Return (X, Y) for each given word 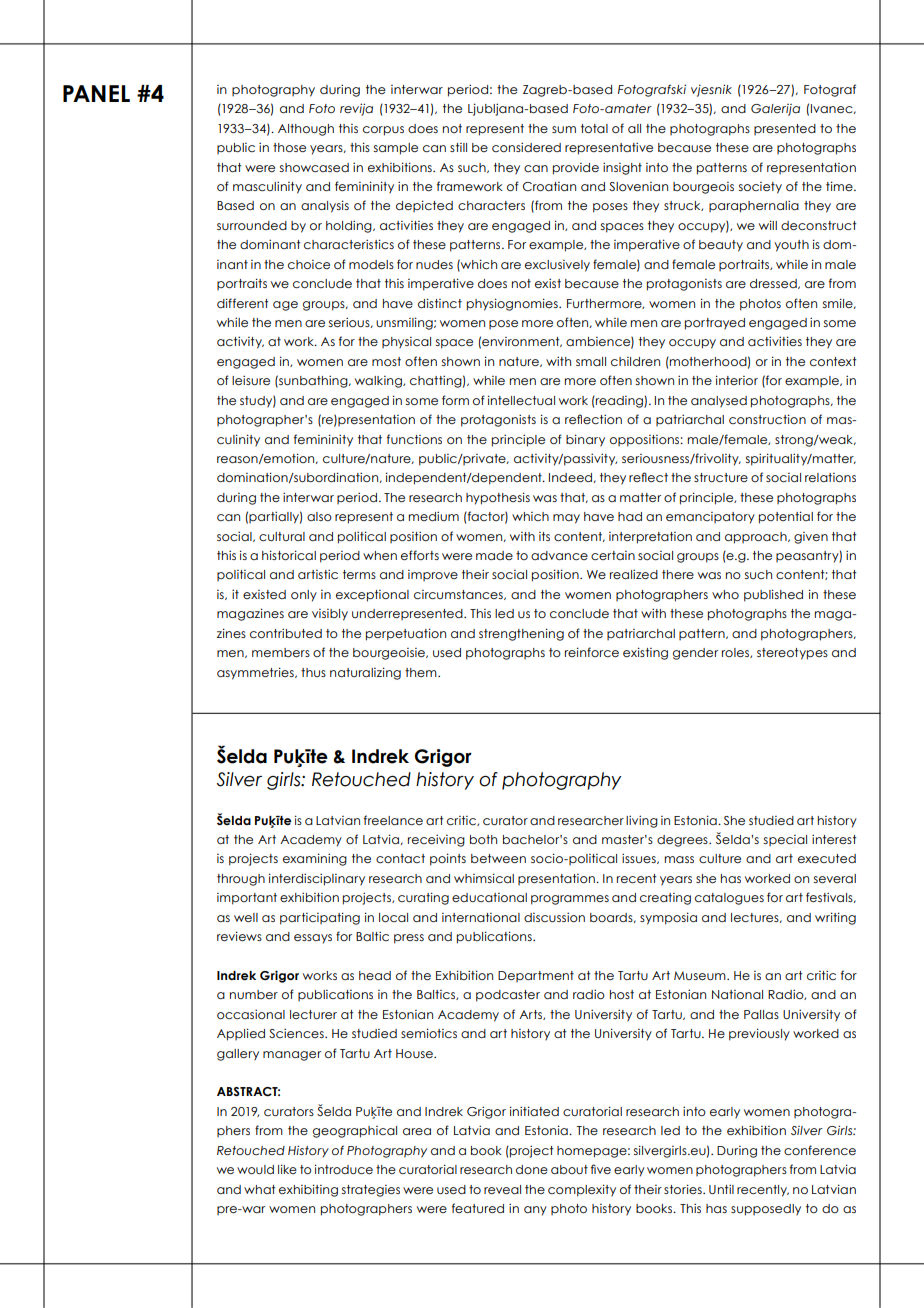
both (483, 839)
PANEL (96, 93)
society (760, 188)
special (785, 840)
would (255, 1169)
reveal (502, 1189)
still (458, 147)
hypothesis (498, 498)
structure (721, 477)
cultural (282, 536)
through (241, 880)
